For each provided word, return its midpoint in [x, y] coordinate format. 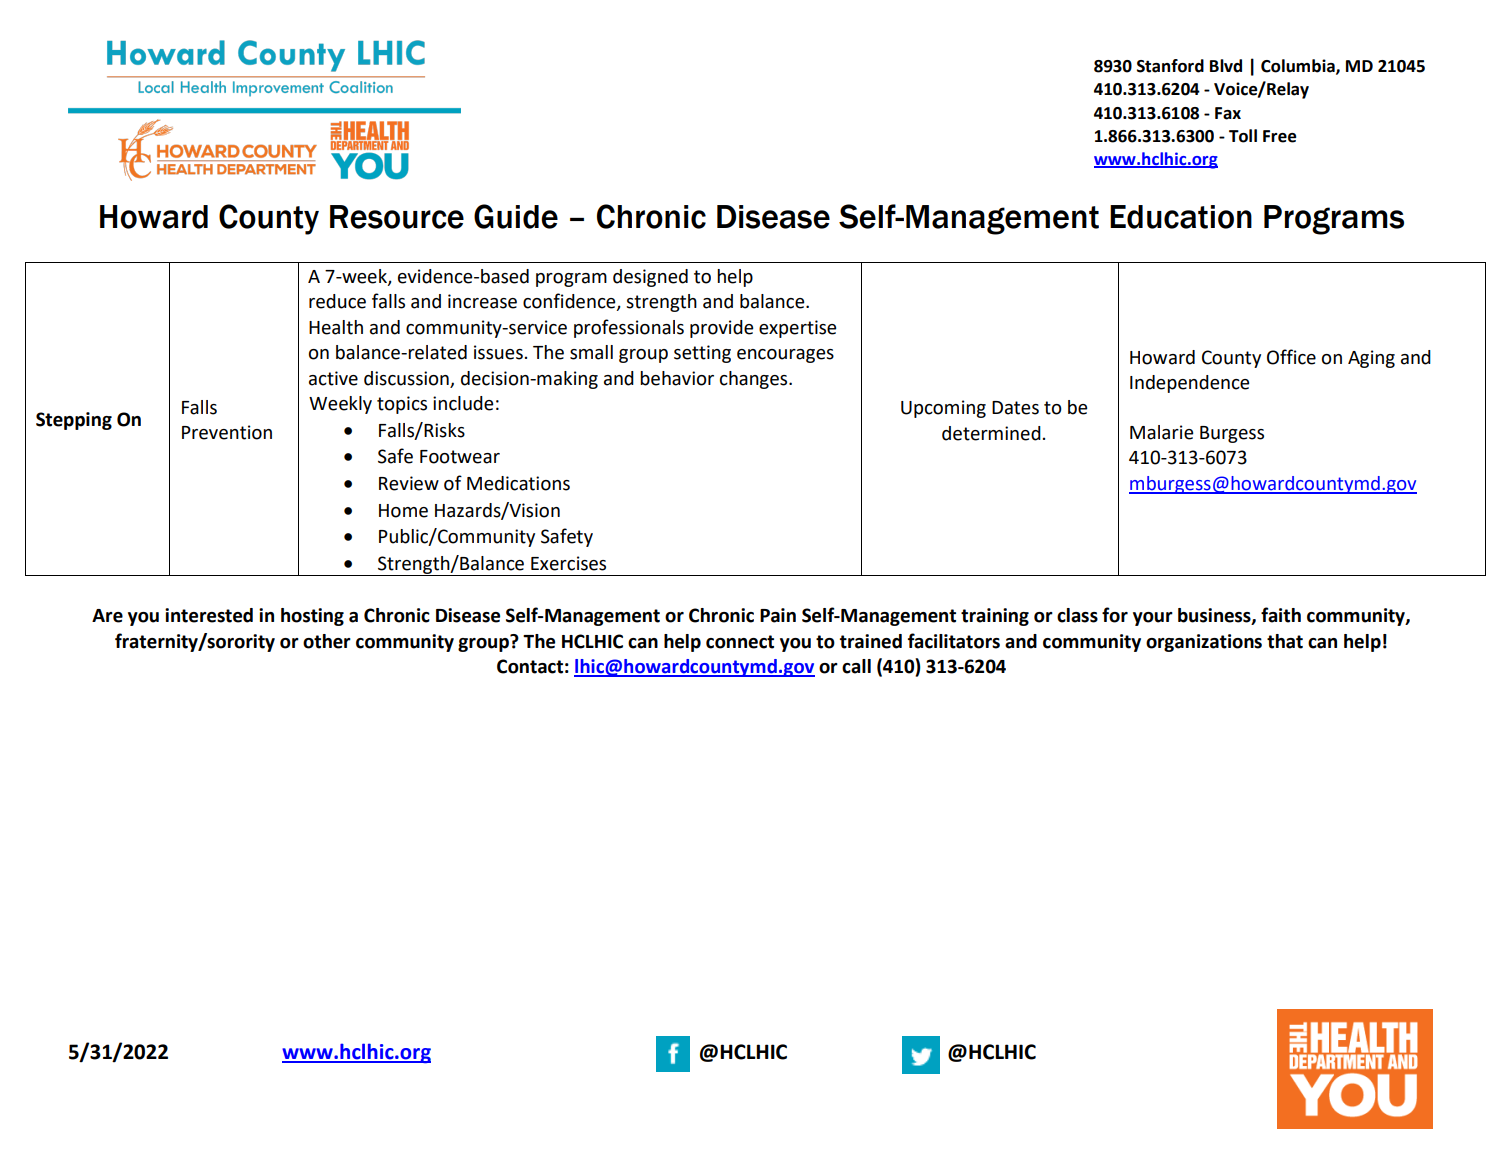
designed [650, 278]
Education [1181, 217]
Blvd [1226, 66]
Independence [1190, 384]
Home [403, 511]
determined [991, 433]
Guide [516, 216]
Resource [397, 217]
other [327, 641]
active [333, 378]
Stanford [1170, 66]
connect [740, 642]
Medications [518, 483]
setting [702, 354]
